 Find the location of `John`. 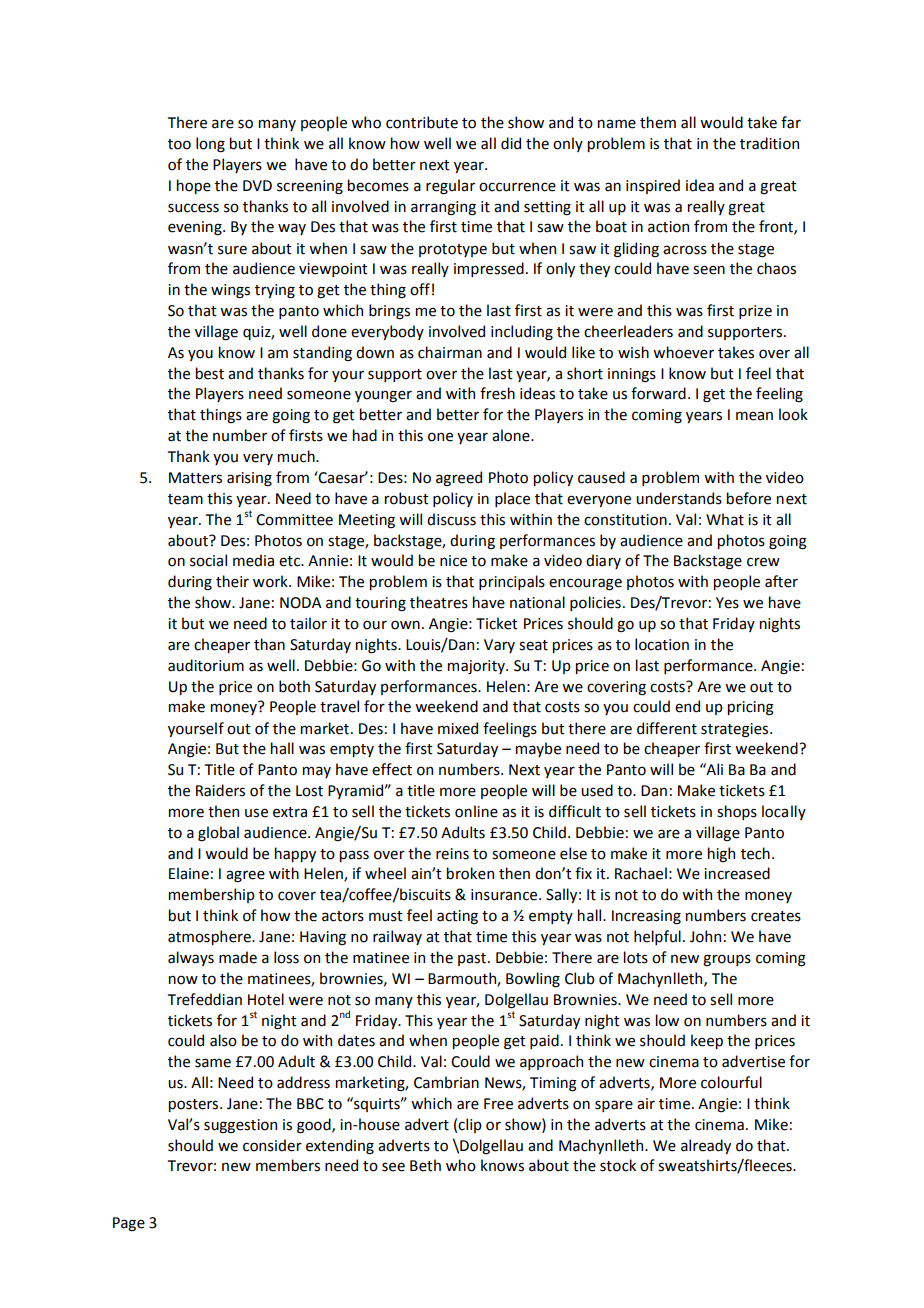

John is located at coordinates (705, 936).
